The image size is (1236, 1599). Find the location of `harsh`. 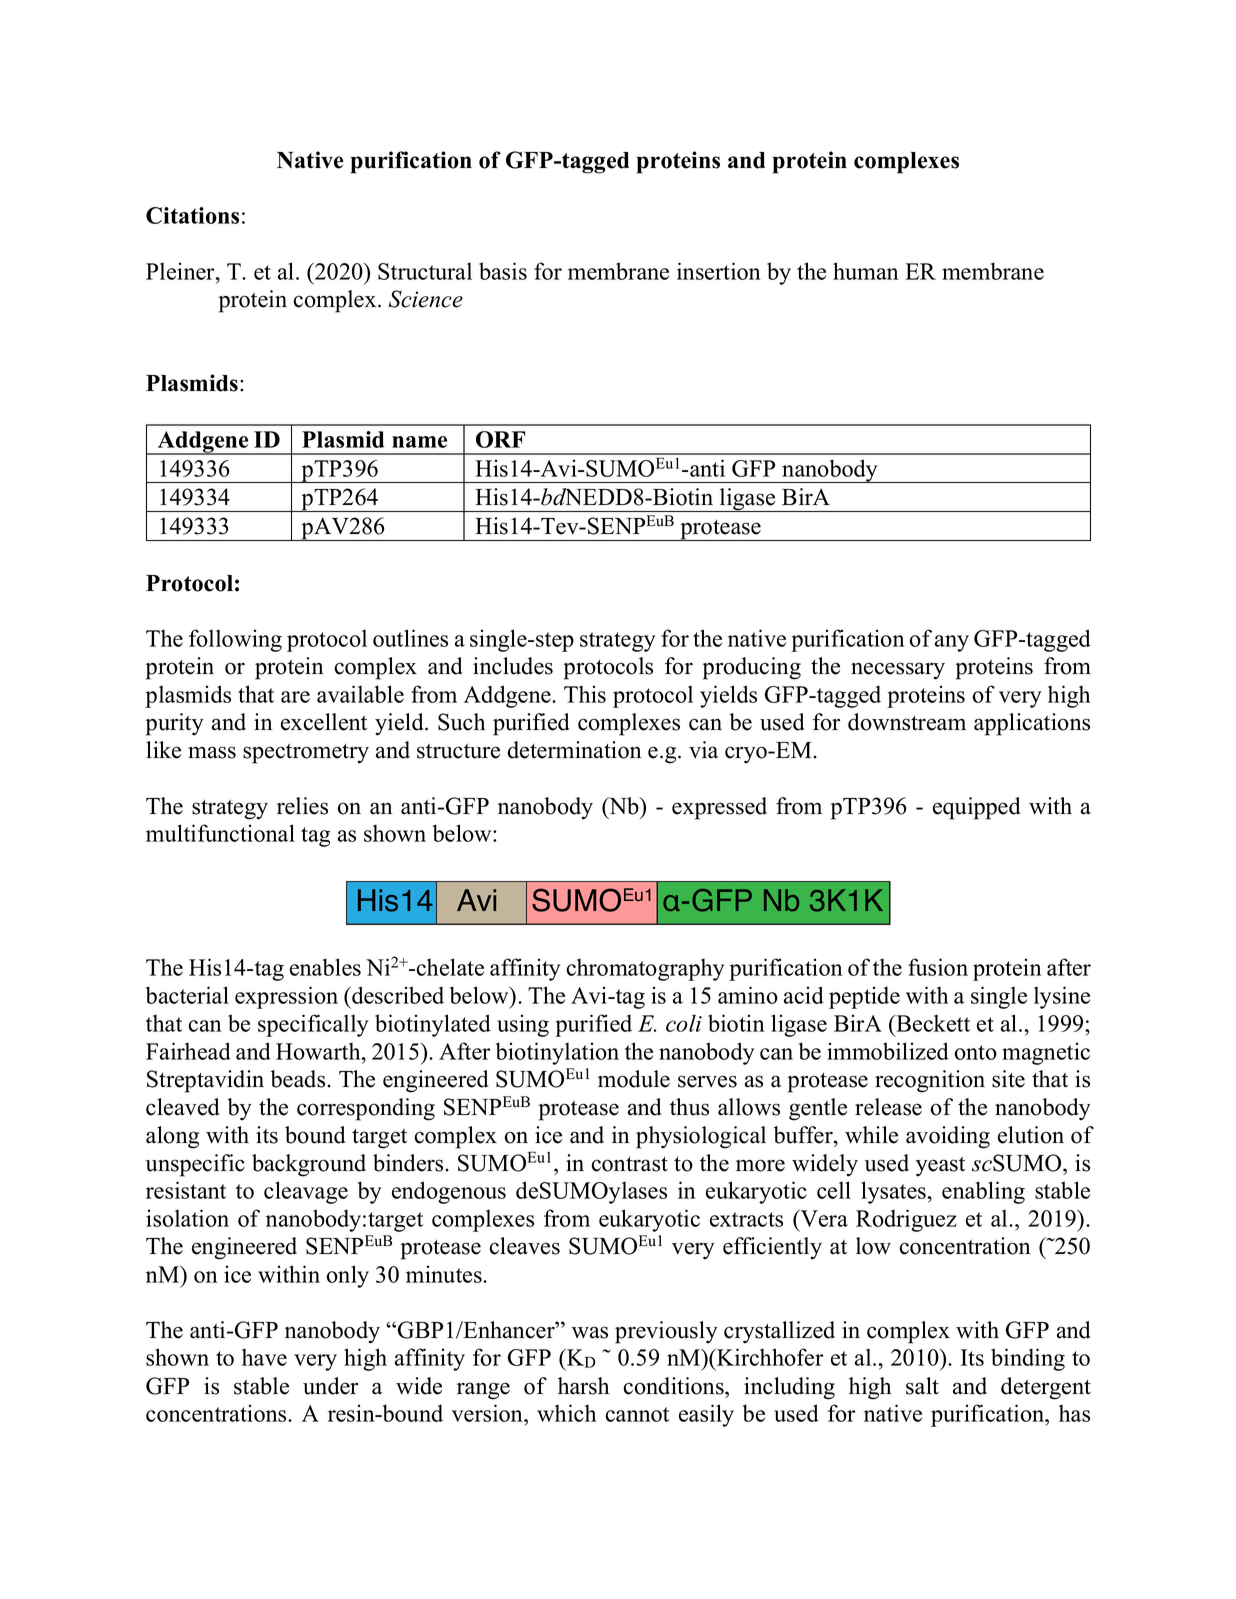

harsh is located at coordinates (583, 1386).
